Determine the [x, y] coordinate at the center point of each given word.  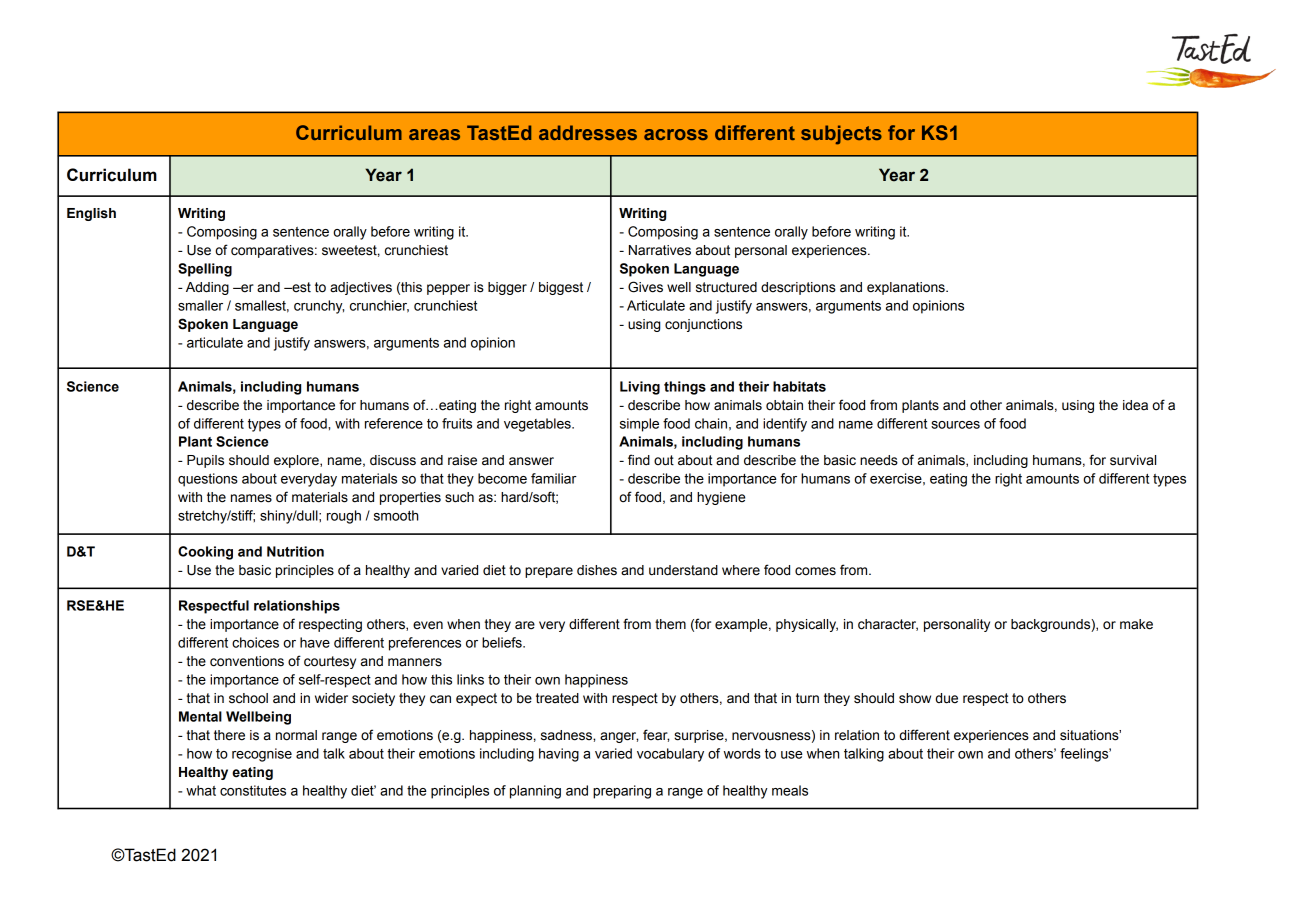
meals [790, 790]
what [201, 790]
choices [255, 642]
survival [1133, 460]
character [888, 625]
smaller [200, 305]
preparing [622, 792]
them [670, 624]
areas [434, 134]
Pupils [205, 461]
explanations [907, 288]
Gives [645, 287]
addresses [588, 132]
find [639, 459]
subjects [841, 135]
